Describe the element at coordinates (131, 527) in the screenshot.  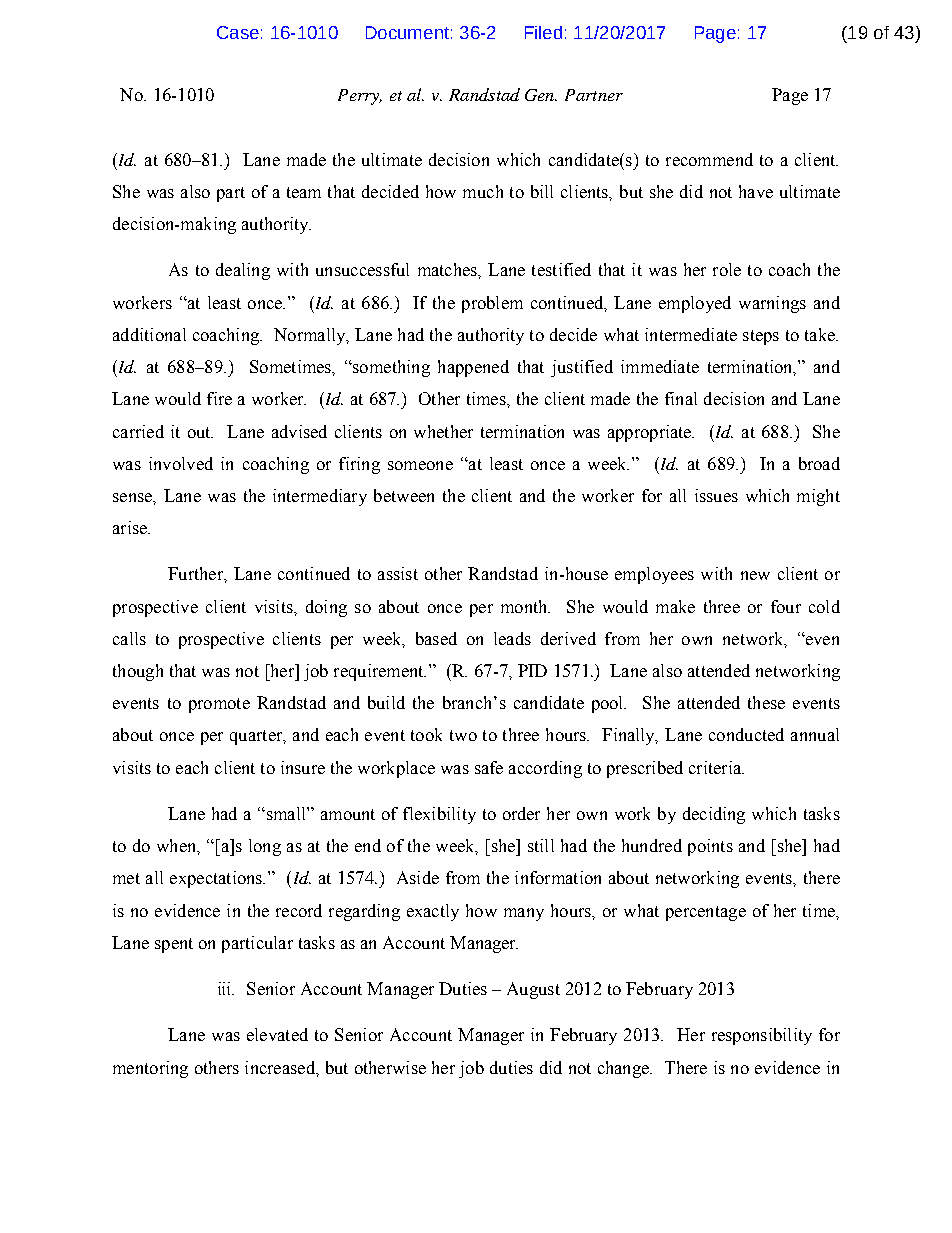
I see `arise` at that location.
